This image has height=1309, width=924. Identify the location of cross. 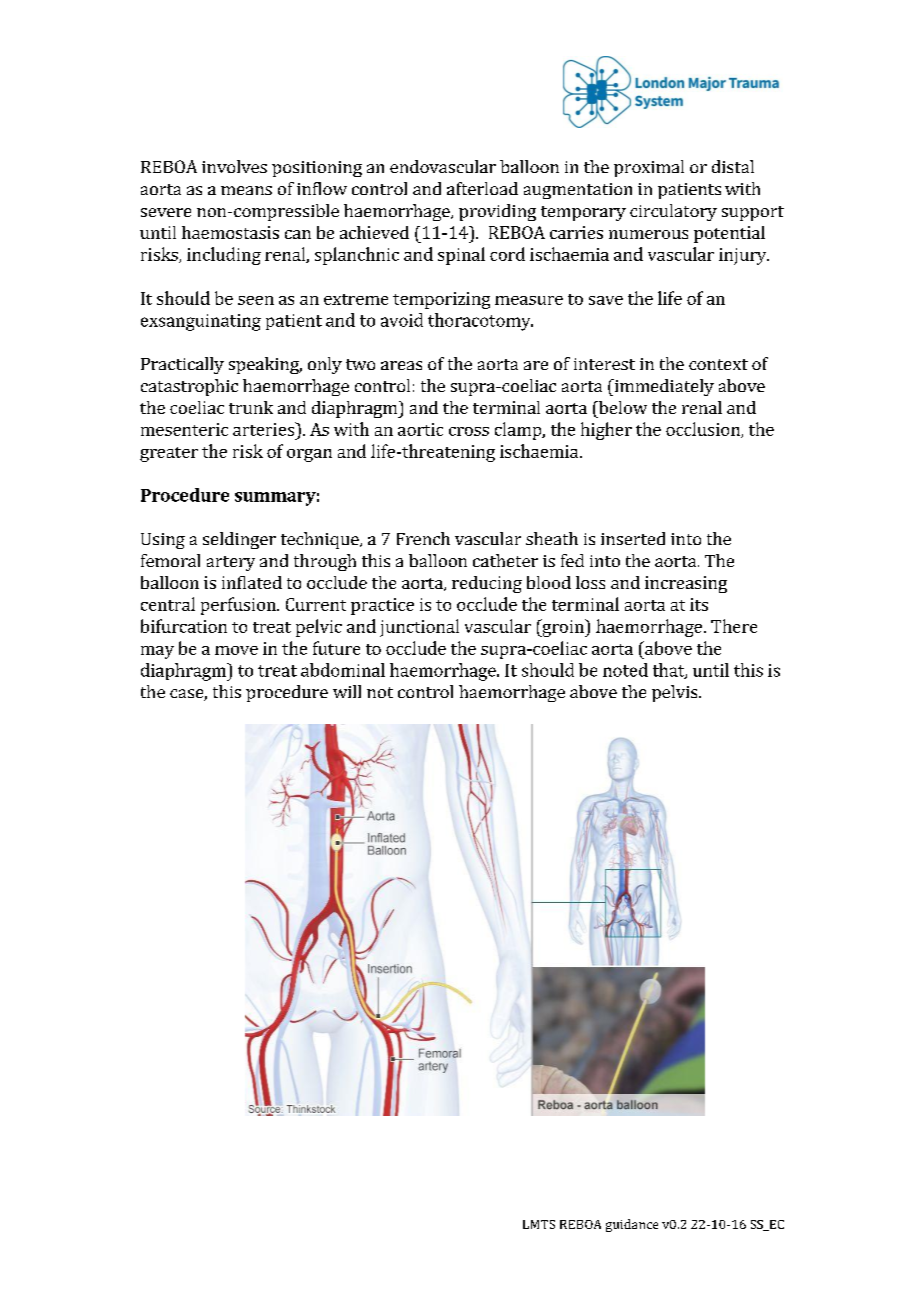
(469, 431).
